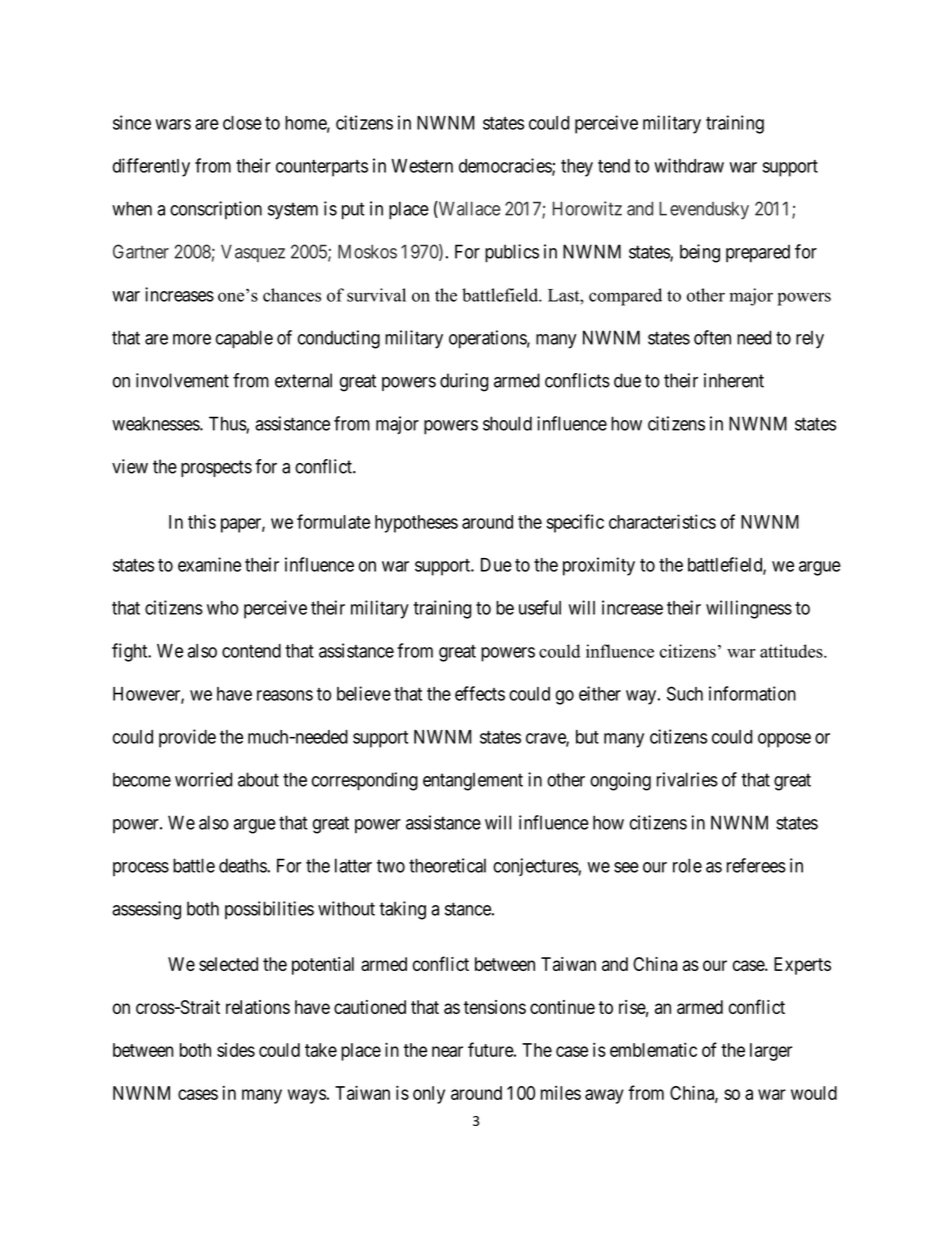  Describe the element at coordinates (447, 1051) in the document. I see `near` at that location.
